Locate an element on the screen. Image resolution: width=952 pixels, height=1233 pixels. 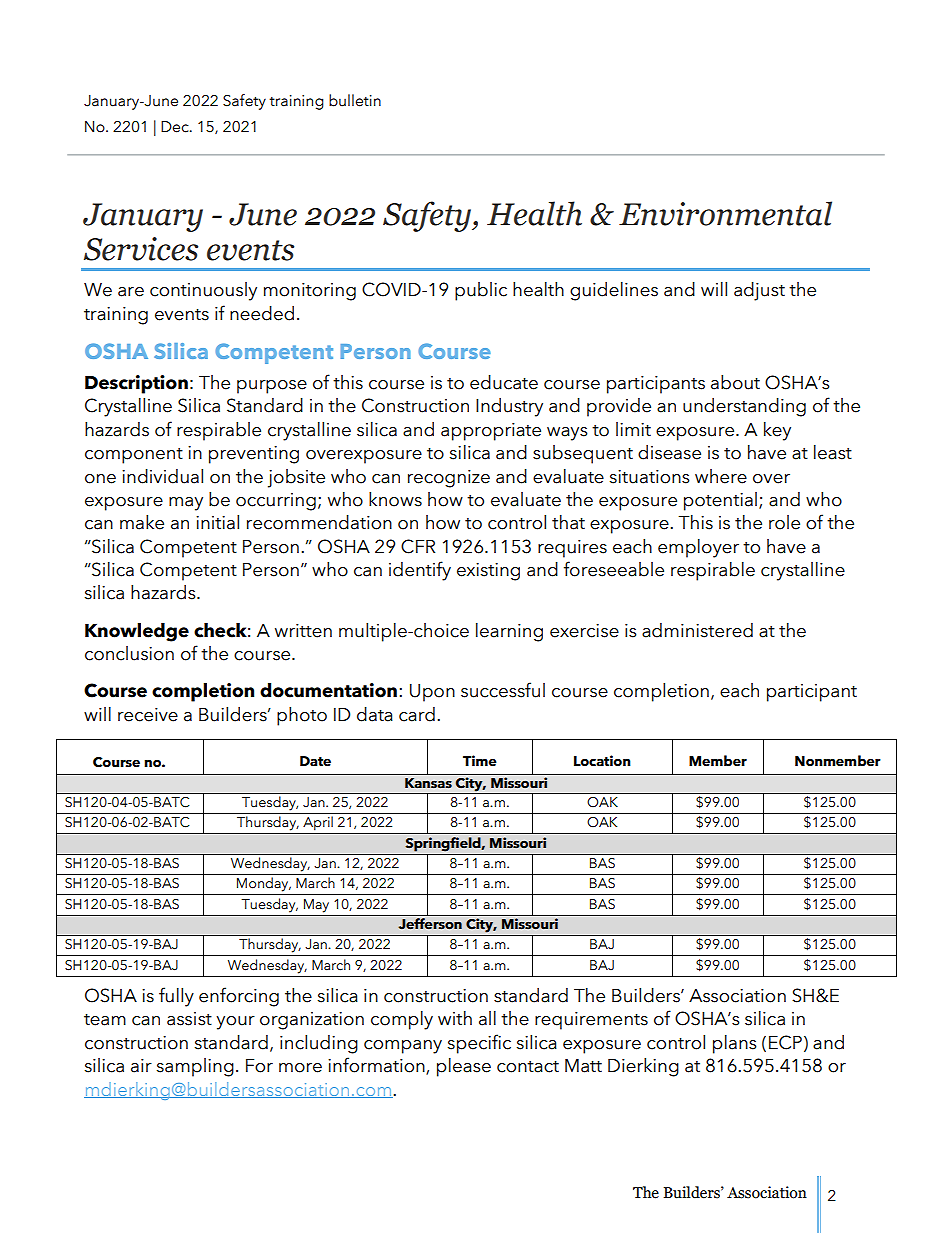
individual is located at coordinates (162, 476).
